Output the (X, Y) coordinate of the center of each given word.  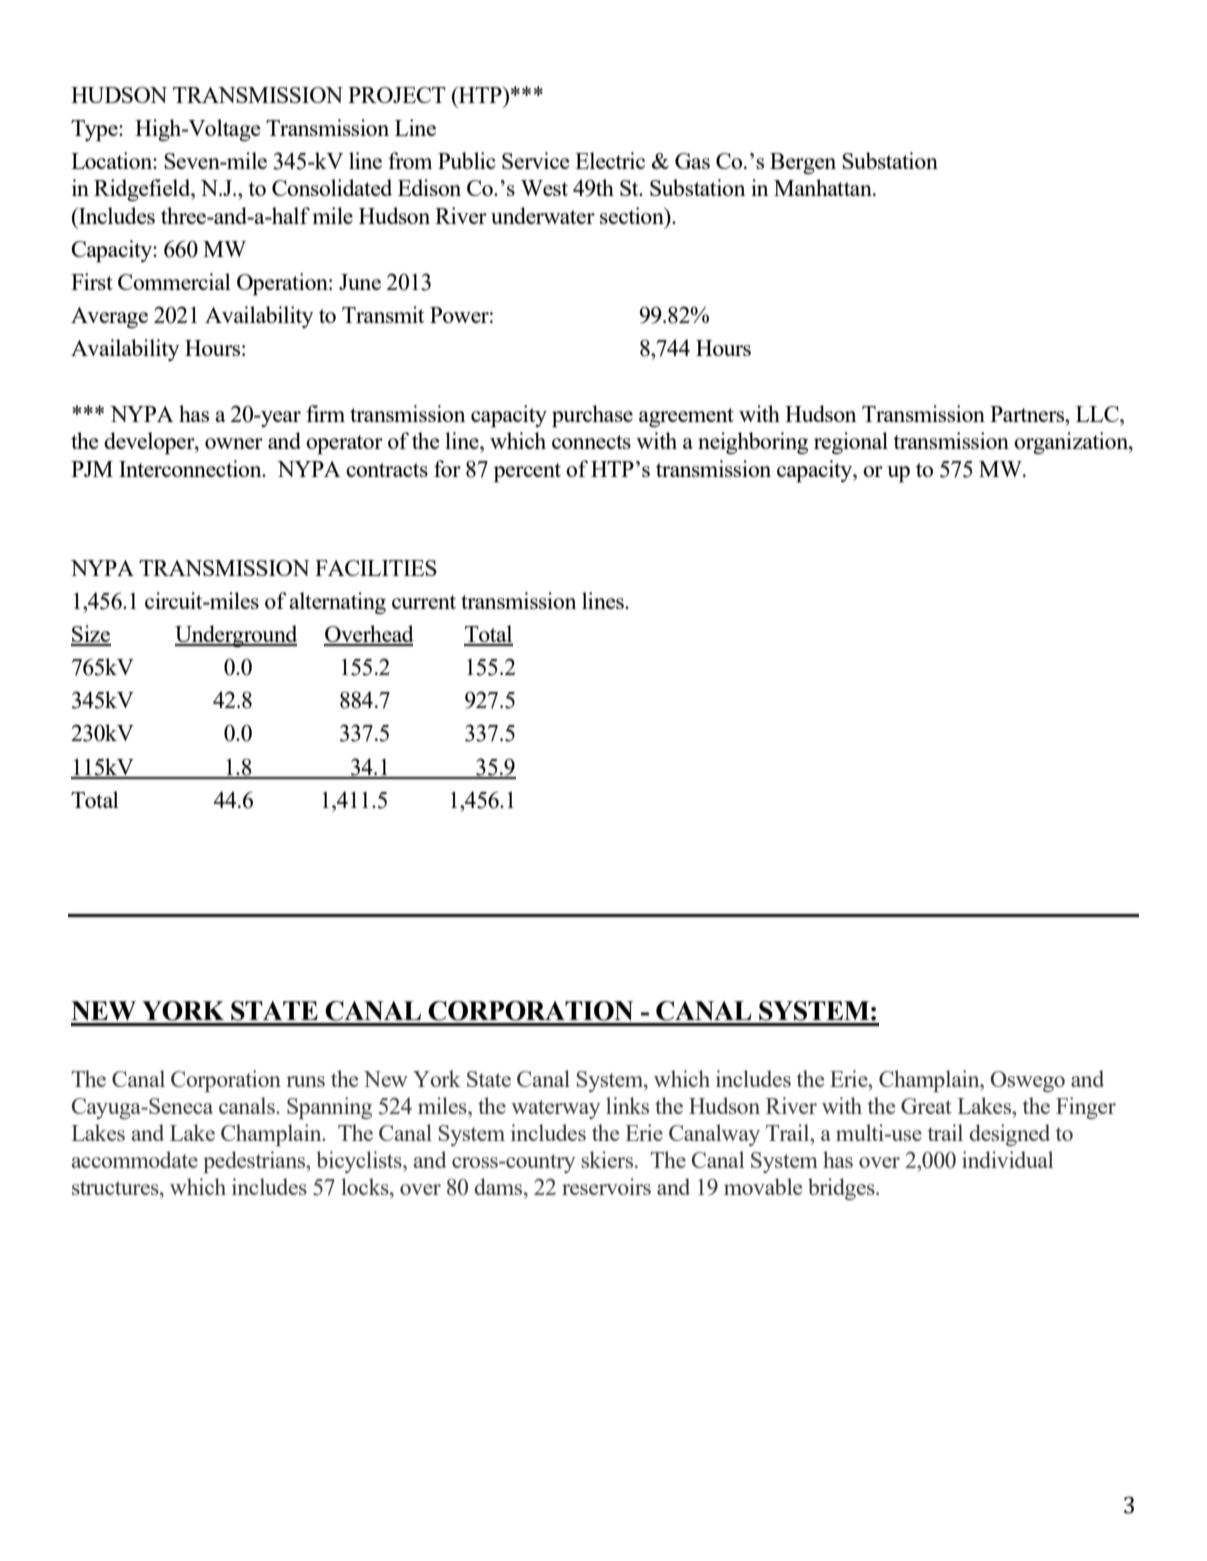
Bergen (803, 163)
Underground (236, 636)
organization (1072, 443)
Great (926, 1106)
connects (591, 442)
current (424, 602)
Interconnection (191, 468)
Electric (610, 160)
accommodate (134, 1159)
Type (95, 131)
